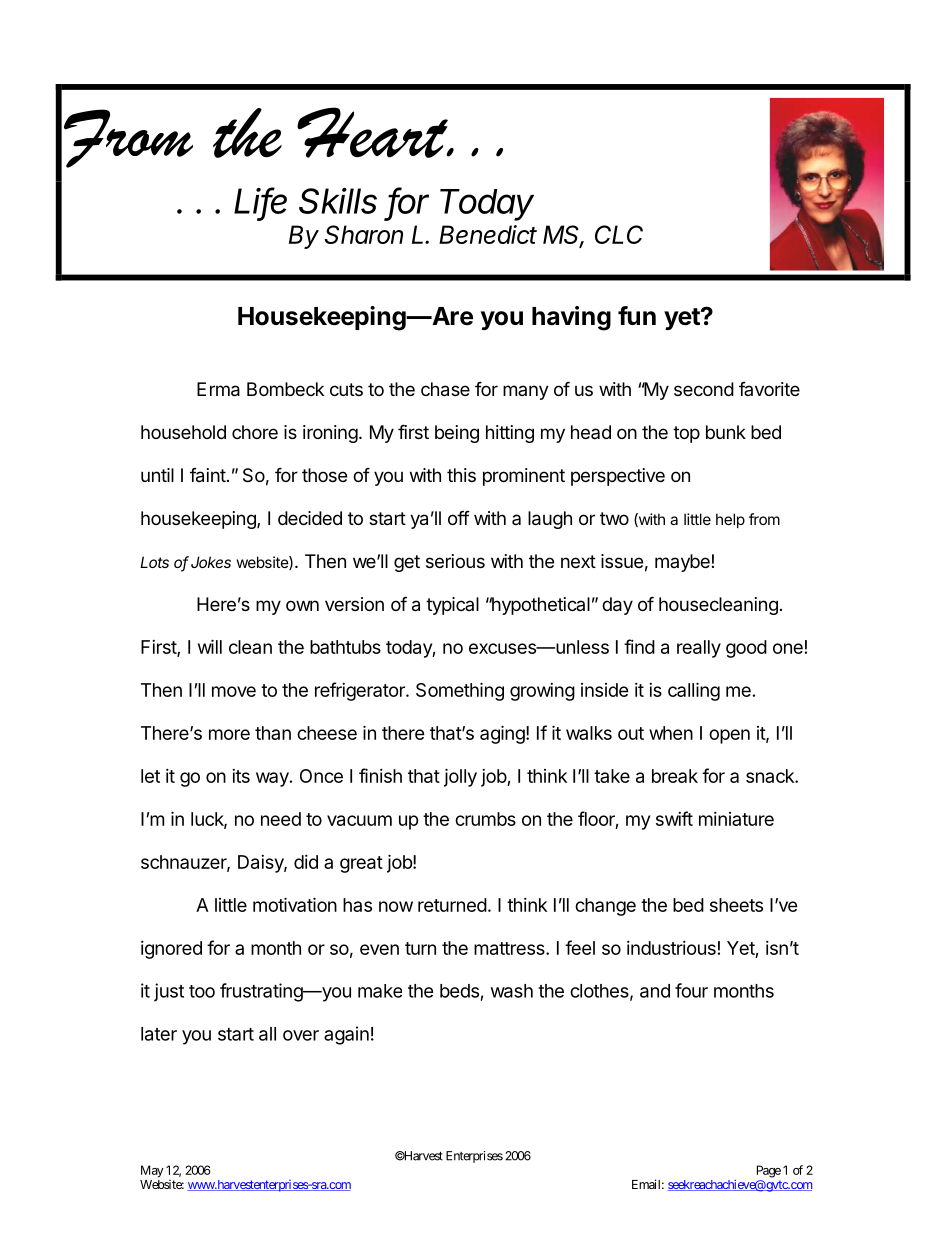 The image size is (952, 1233). Describe the element at coordinates (619, 234) in the screenshot. I see `CLC` at that location.
